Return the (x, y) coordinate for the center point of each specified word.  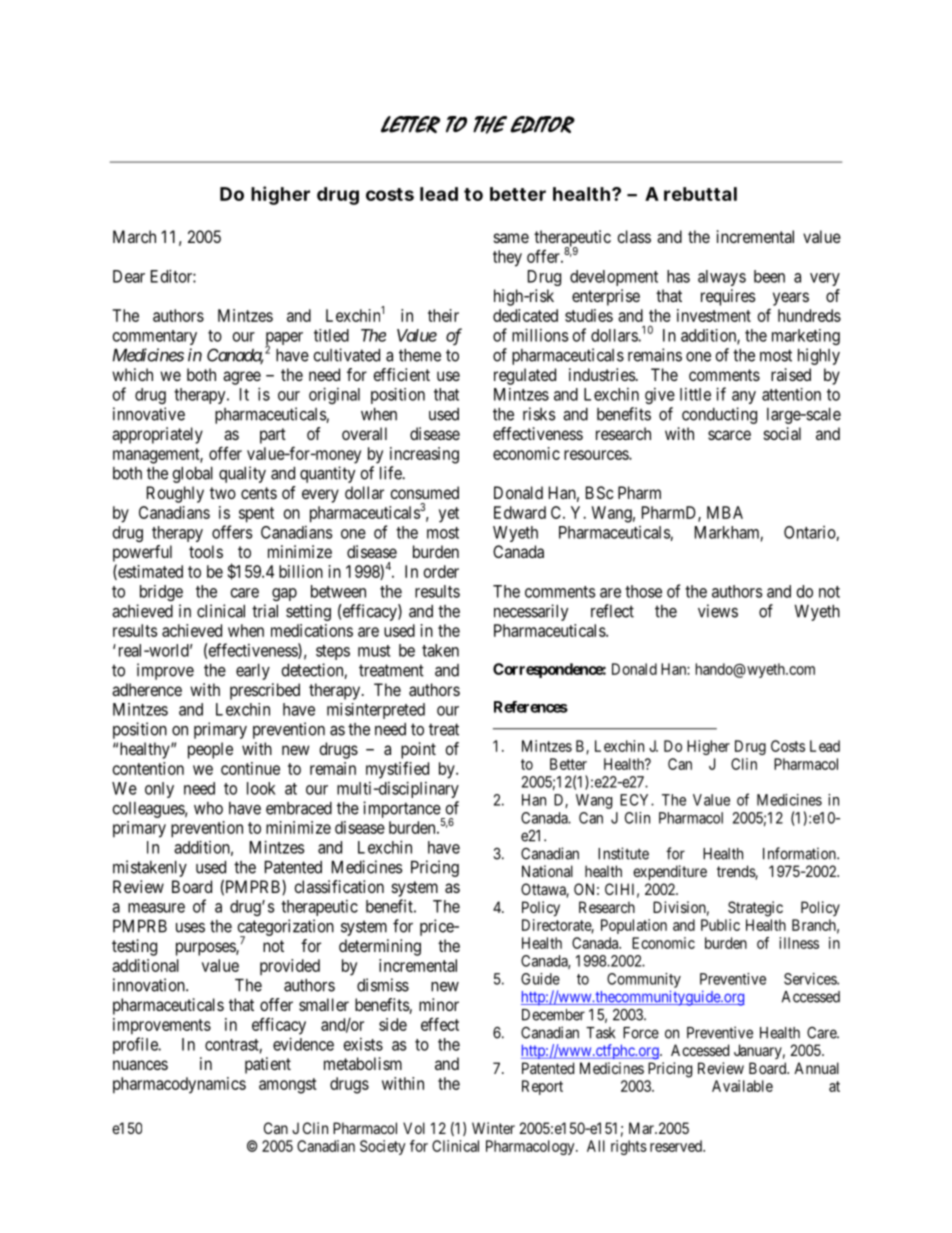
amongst (288, 1086)
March (134, 236)
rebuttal (700, 194)
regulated (525, 376)
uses (190, 928)
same (511, 238)
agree (242, 378)
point (418, 750)
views (718, 611)
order (441, 571)
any (744, 397)
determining (380, 947)
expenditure (670, 872)
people (210, 750)
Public (720, 925)
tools (206, 551)
